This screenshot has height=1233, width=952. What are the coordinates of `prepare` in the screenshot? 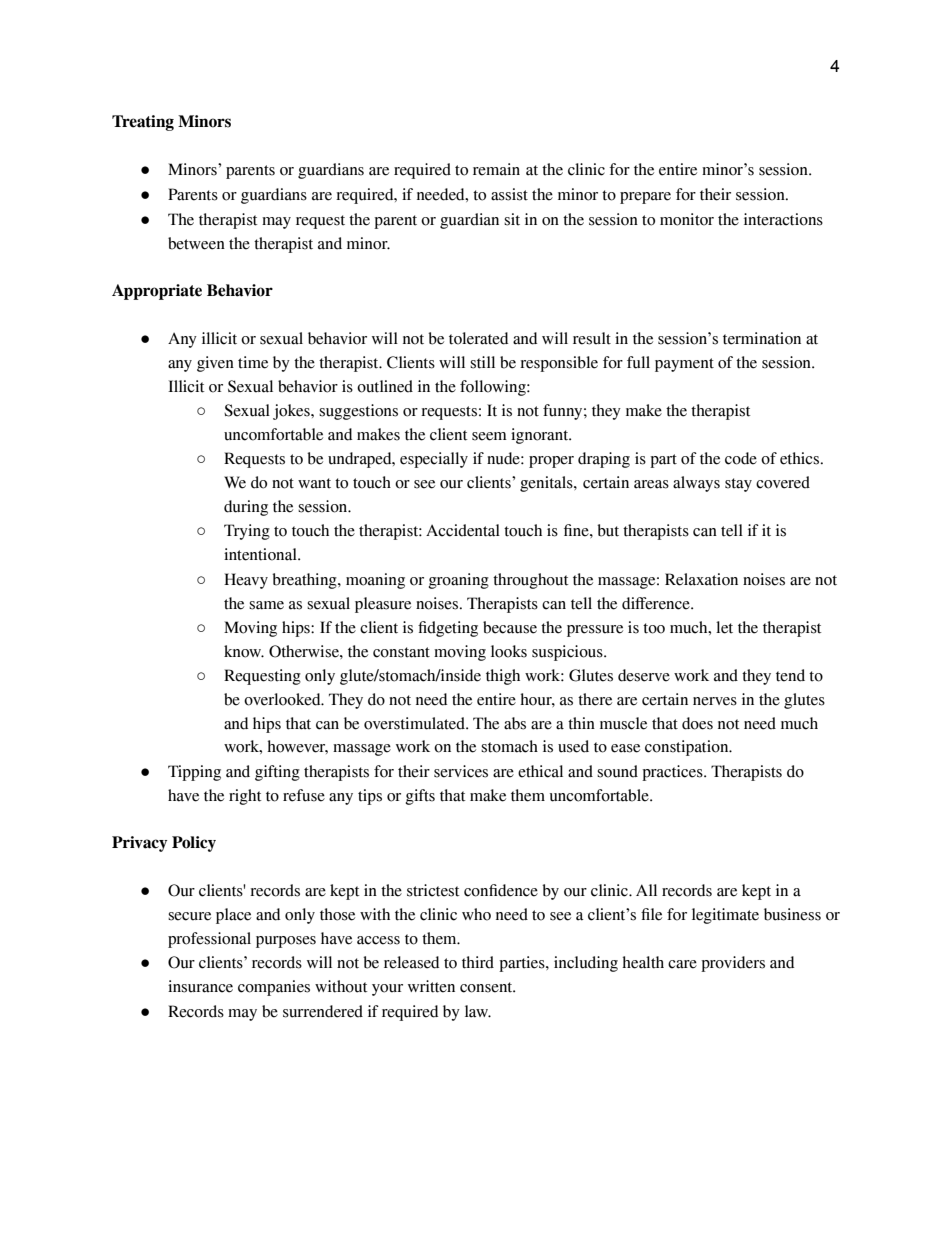 It's located at (645, 198).
